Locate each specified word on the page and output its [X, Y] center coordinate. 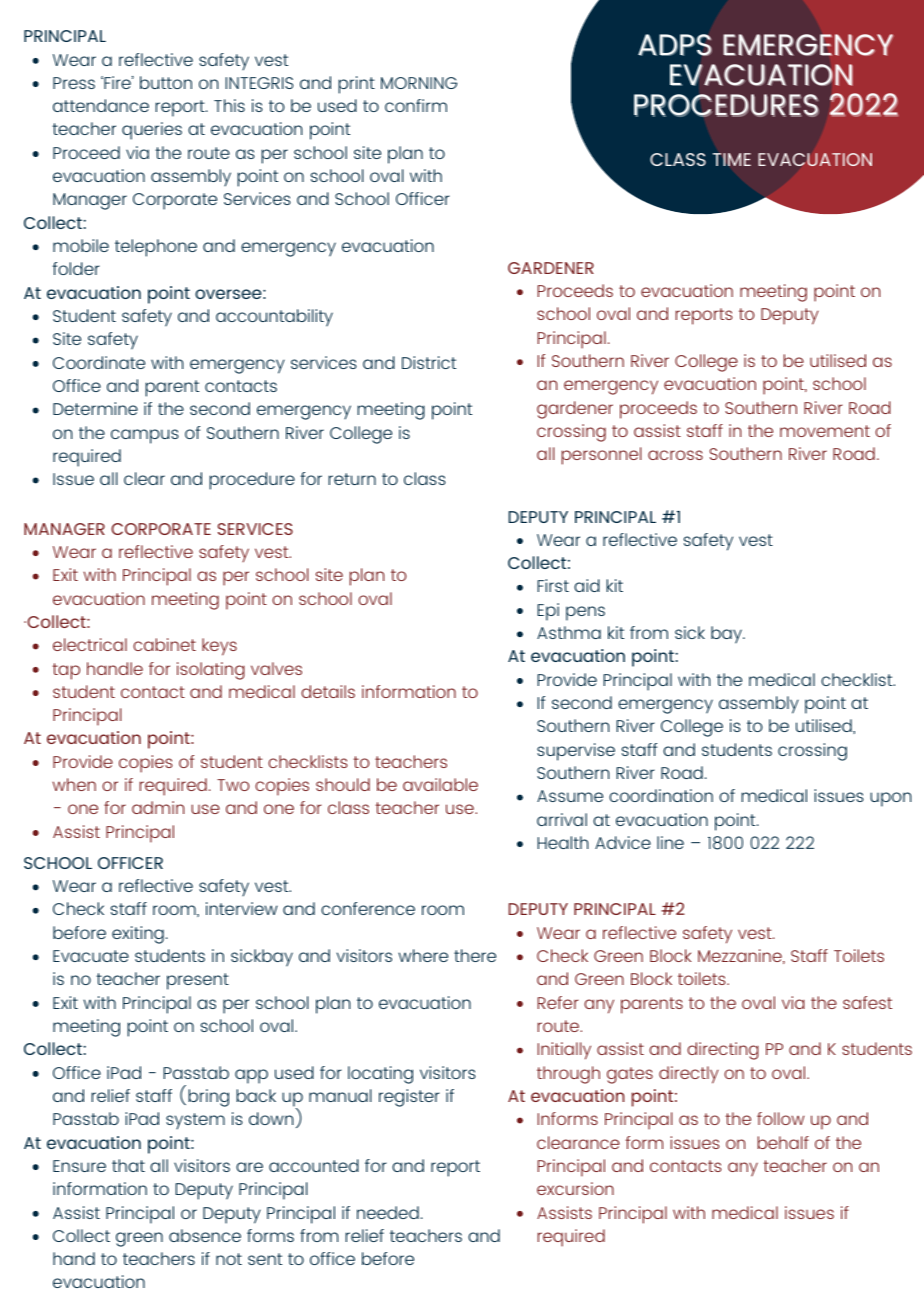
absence [205, 1235]
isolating [211, 671]
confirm [416, 105]
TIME [732, 159]
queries [152, 131]
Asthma [569, 632]
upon [890, 799]
